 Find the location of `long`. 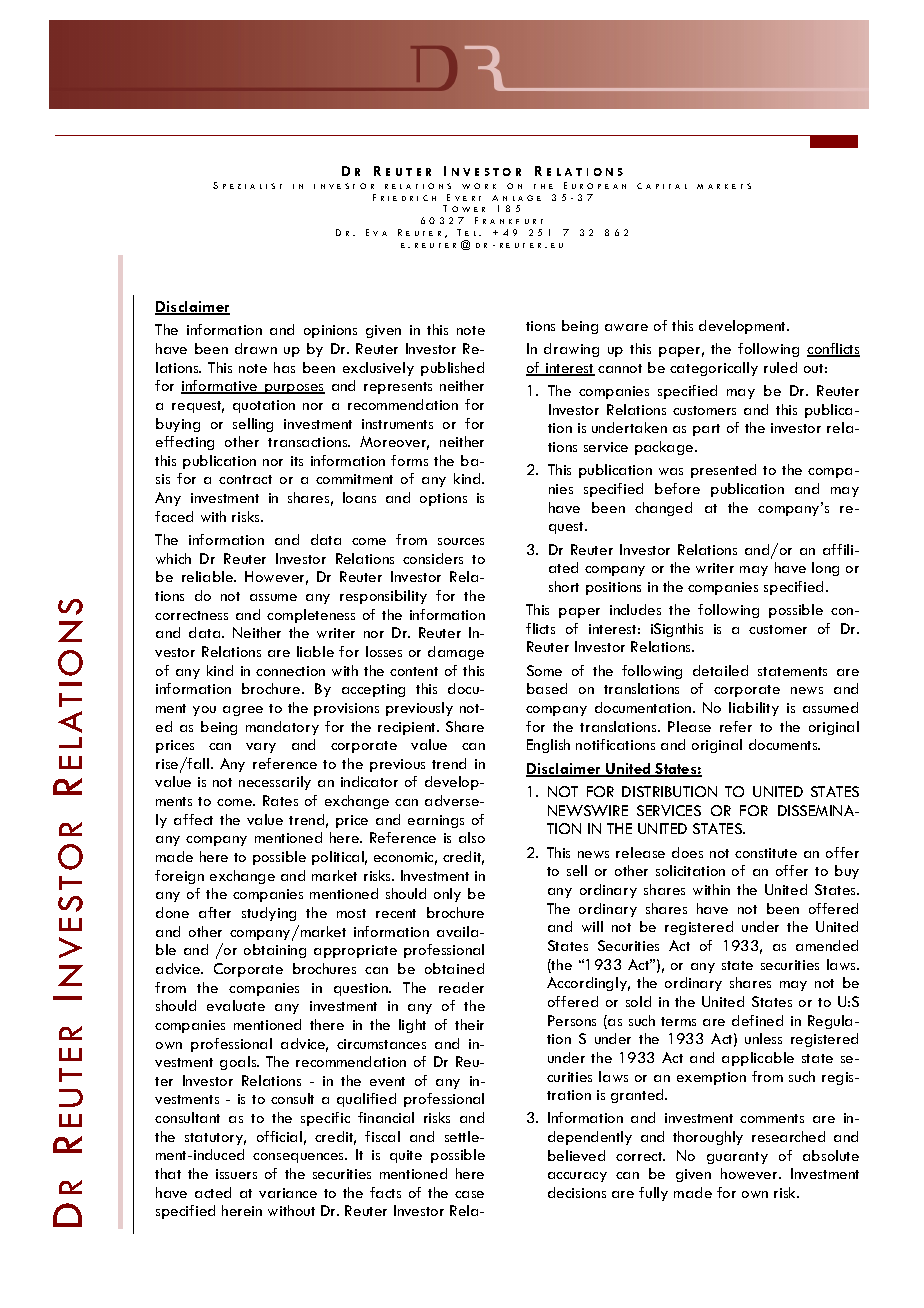

long is located at coordinates (825, 569).
